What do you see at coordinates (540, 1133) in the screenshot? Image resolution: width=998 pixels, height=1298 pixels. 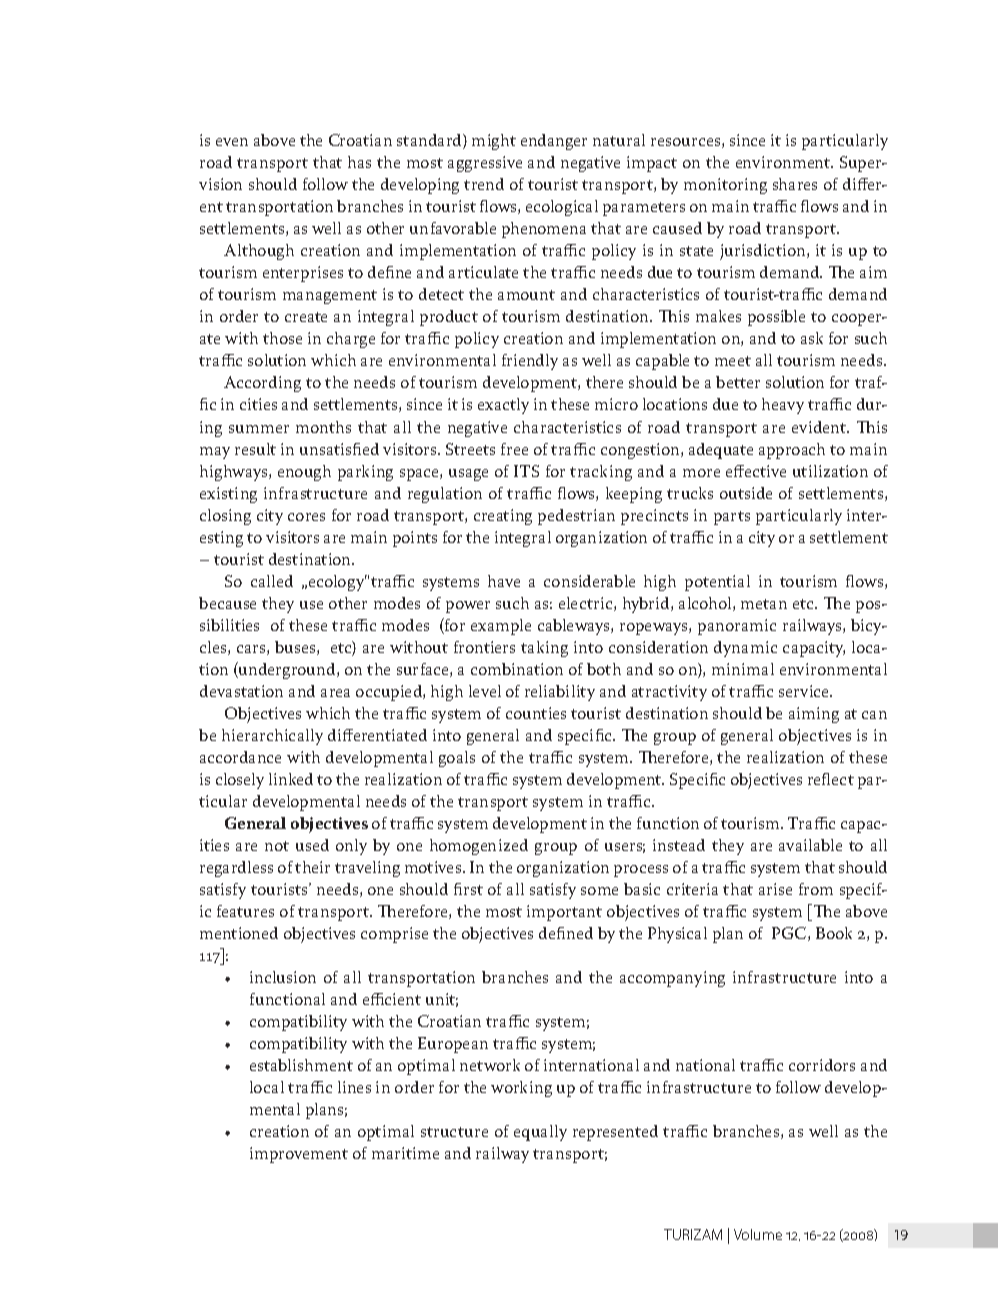 I see `equally` at bounding box center [540, 1133].
